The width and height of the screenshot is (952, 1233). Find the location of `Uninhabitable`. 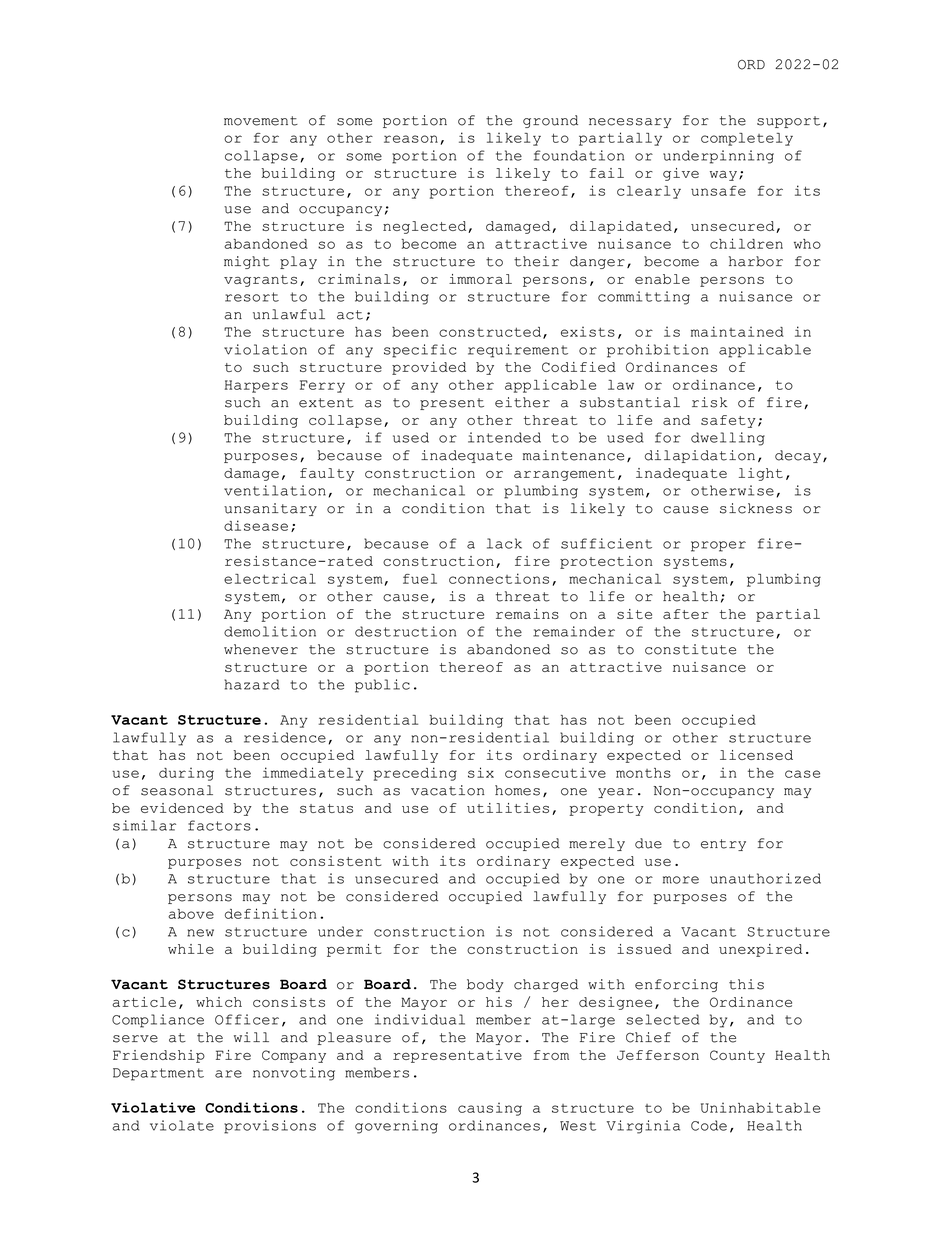

Uninhabitable is located at coordinates (760, 1107).
